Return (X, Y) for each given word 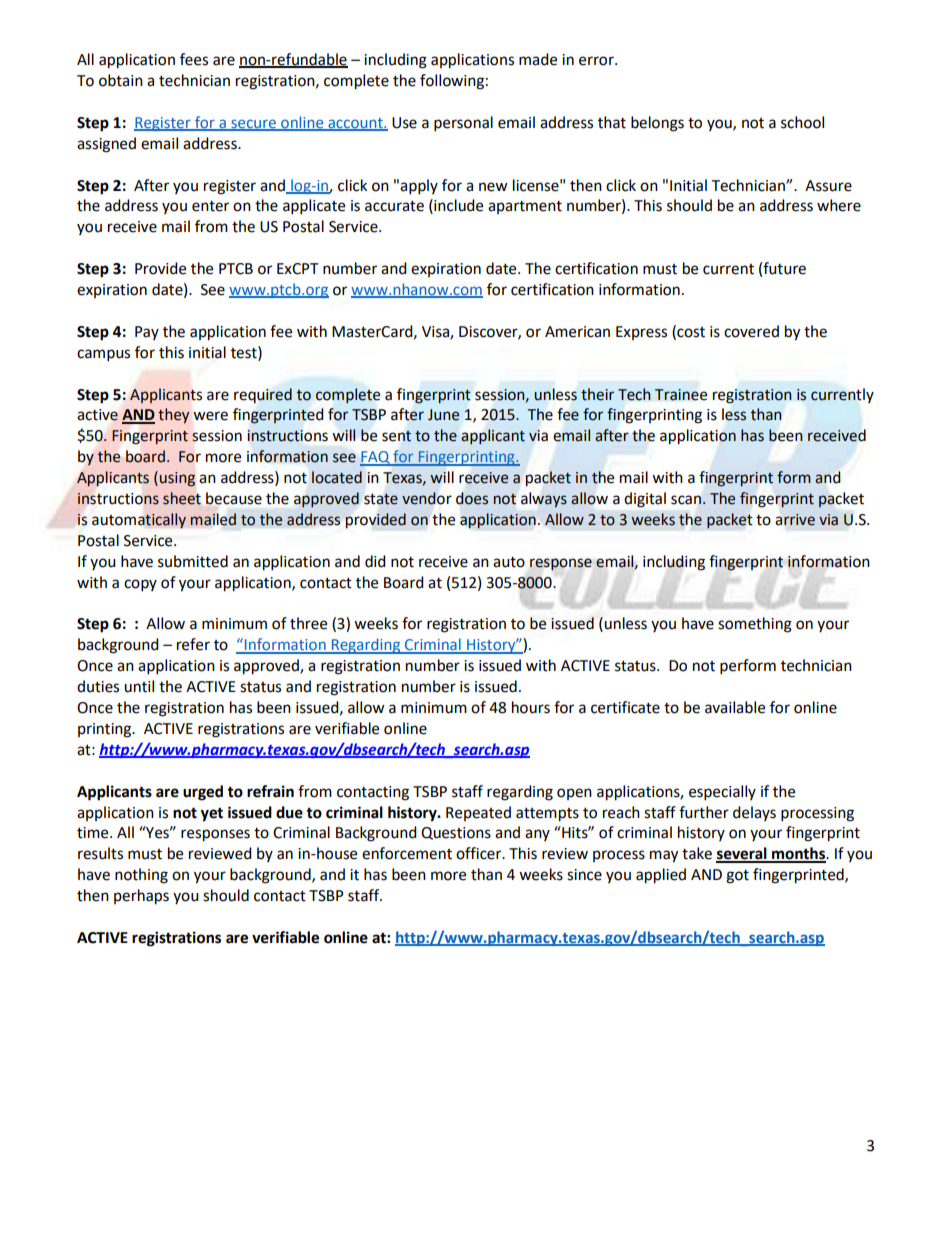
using (177, 479)
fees (194, 59)
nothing (141, 876)
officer (480, 853)
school (802, 122)
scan (686, 500)
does (472, 498)
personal (463, 124)
